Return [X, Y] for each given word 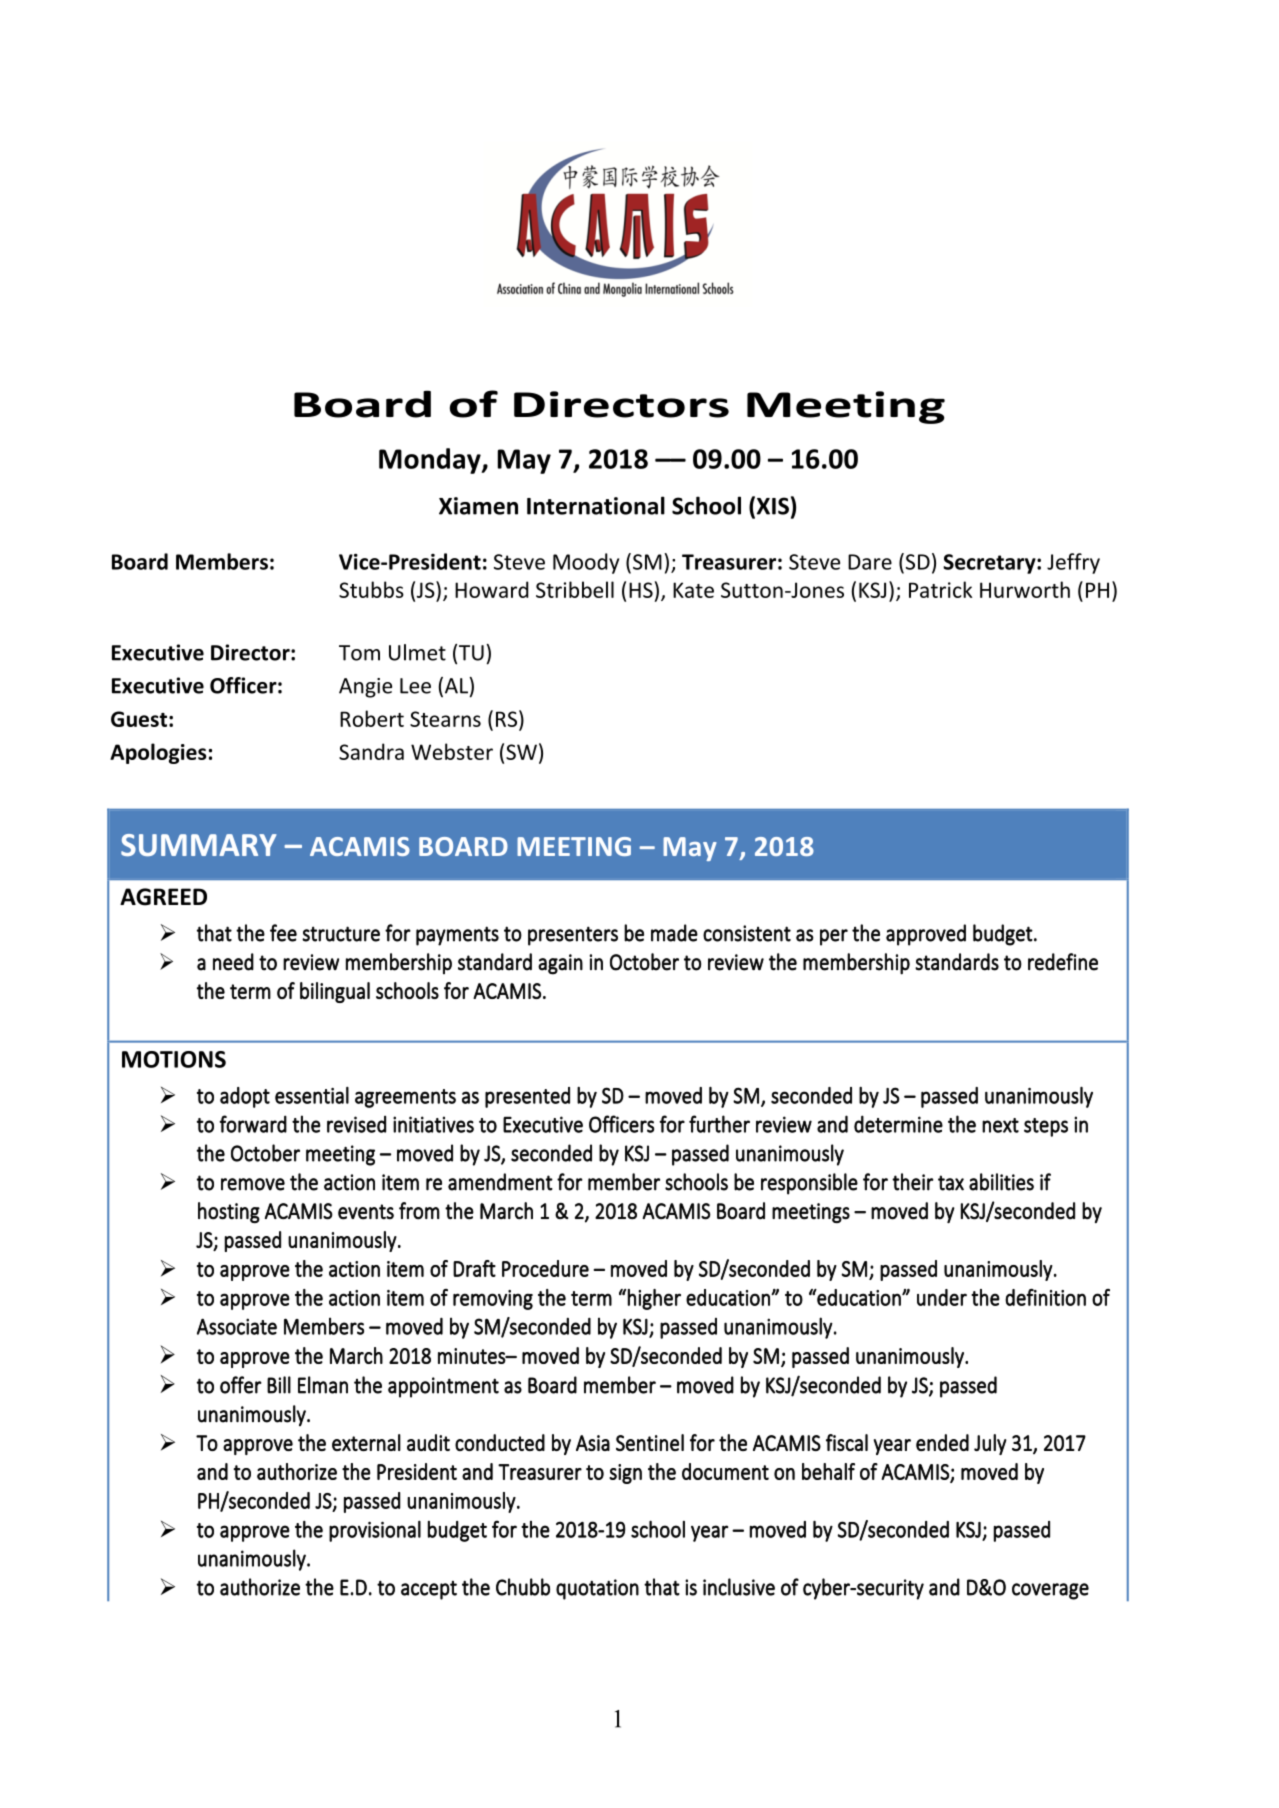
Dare [870, 562]
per [834, 937]
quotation [597, 1589]
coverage [1050, 1591]
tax [951, 1183]
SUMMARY [199, 845]
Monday [431, 461]
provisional [375, 1531]
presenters [573, 936]
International [596, 505]
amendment [500, 1182]
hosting [229, 1212]
